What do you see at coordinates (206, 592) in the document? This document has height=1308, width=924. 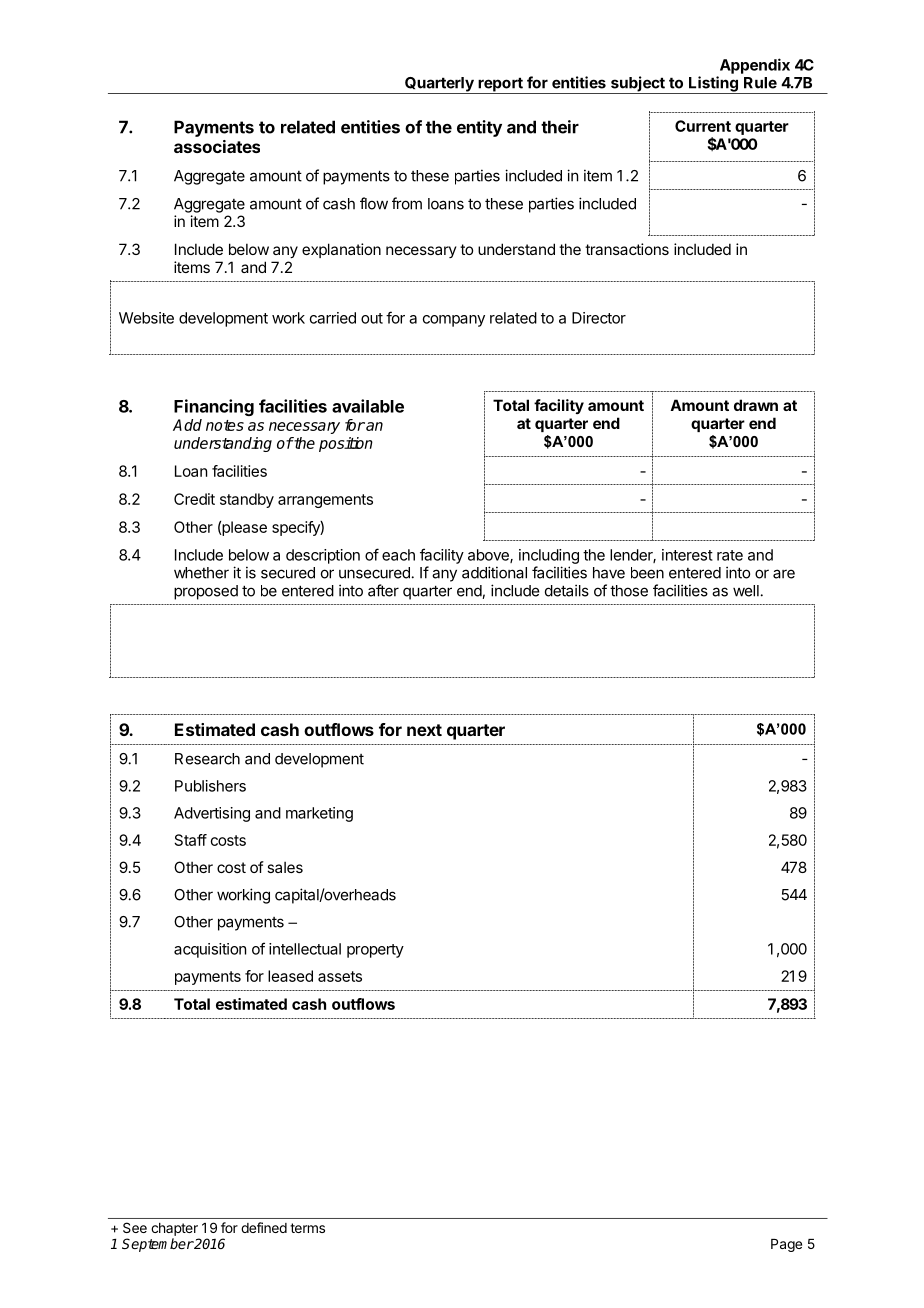 I see `proposed` at bounding box center [206, 592].
